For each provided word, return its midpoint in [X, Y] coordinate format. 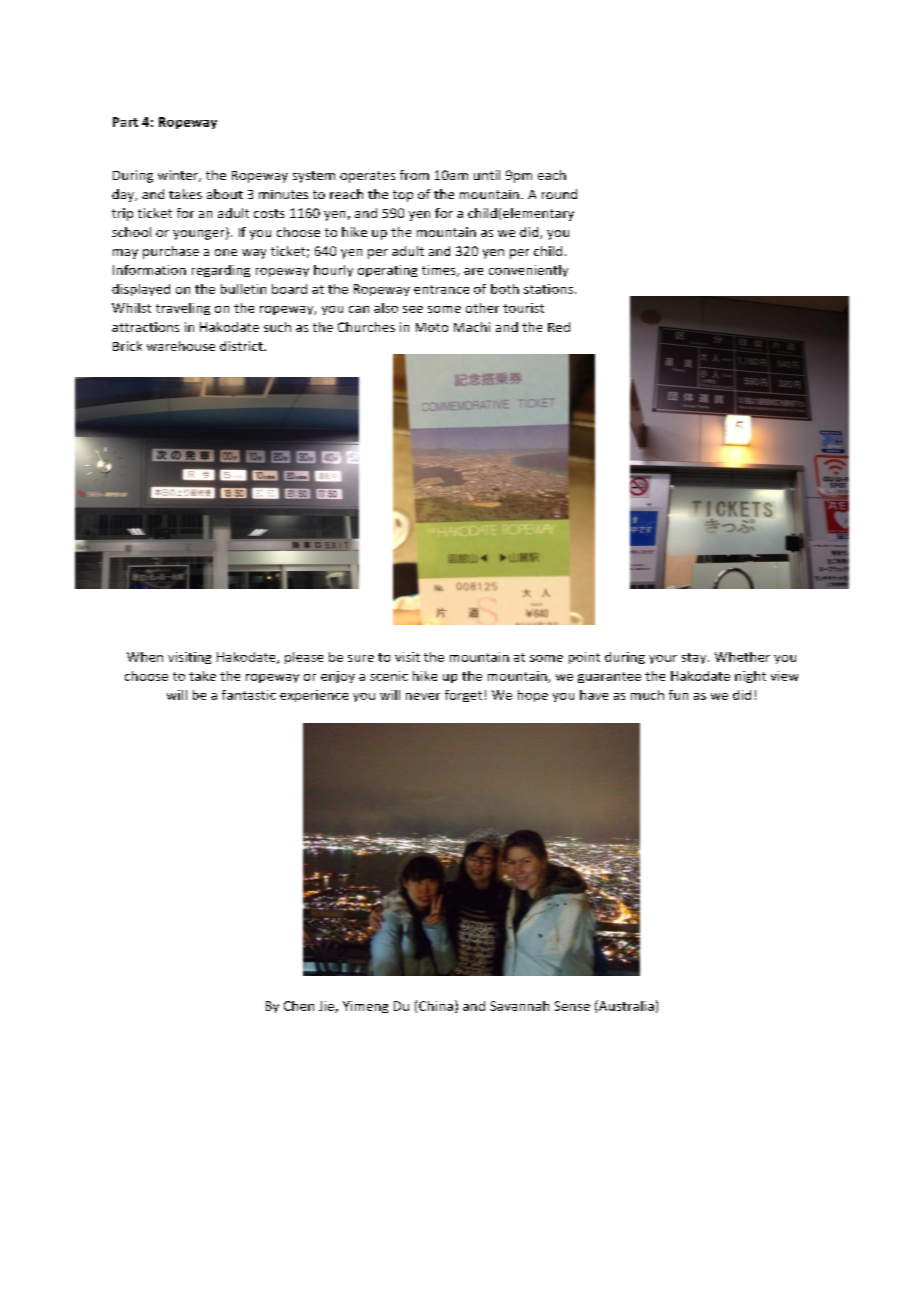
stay [695, 658]
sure [361, 658]
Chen [299, 1006]
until [487, 175]
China [436, 1006]
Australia [625, 1005]
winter [179, 176]
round [559, 194]
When [145, 657]
